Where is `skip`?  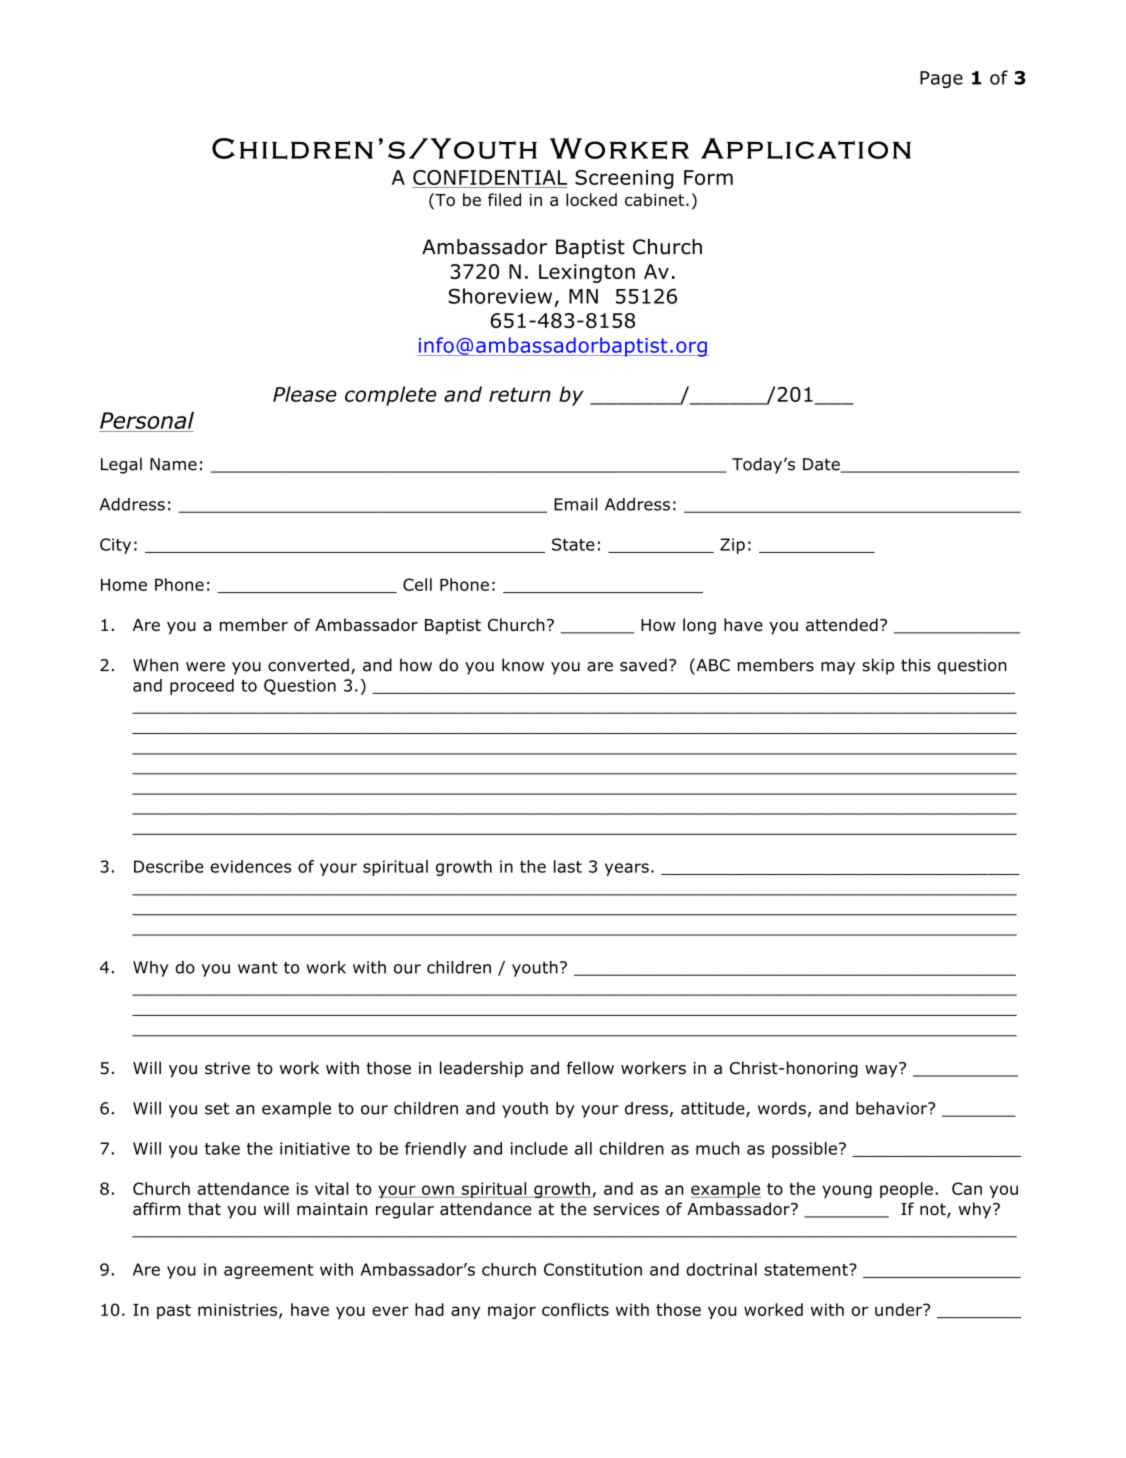 skip is located at coordinates (878, 666).
